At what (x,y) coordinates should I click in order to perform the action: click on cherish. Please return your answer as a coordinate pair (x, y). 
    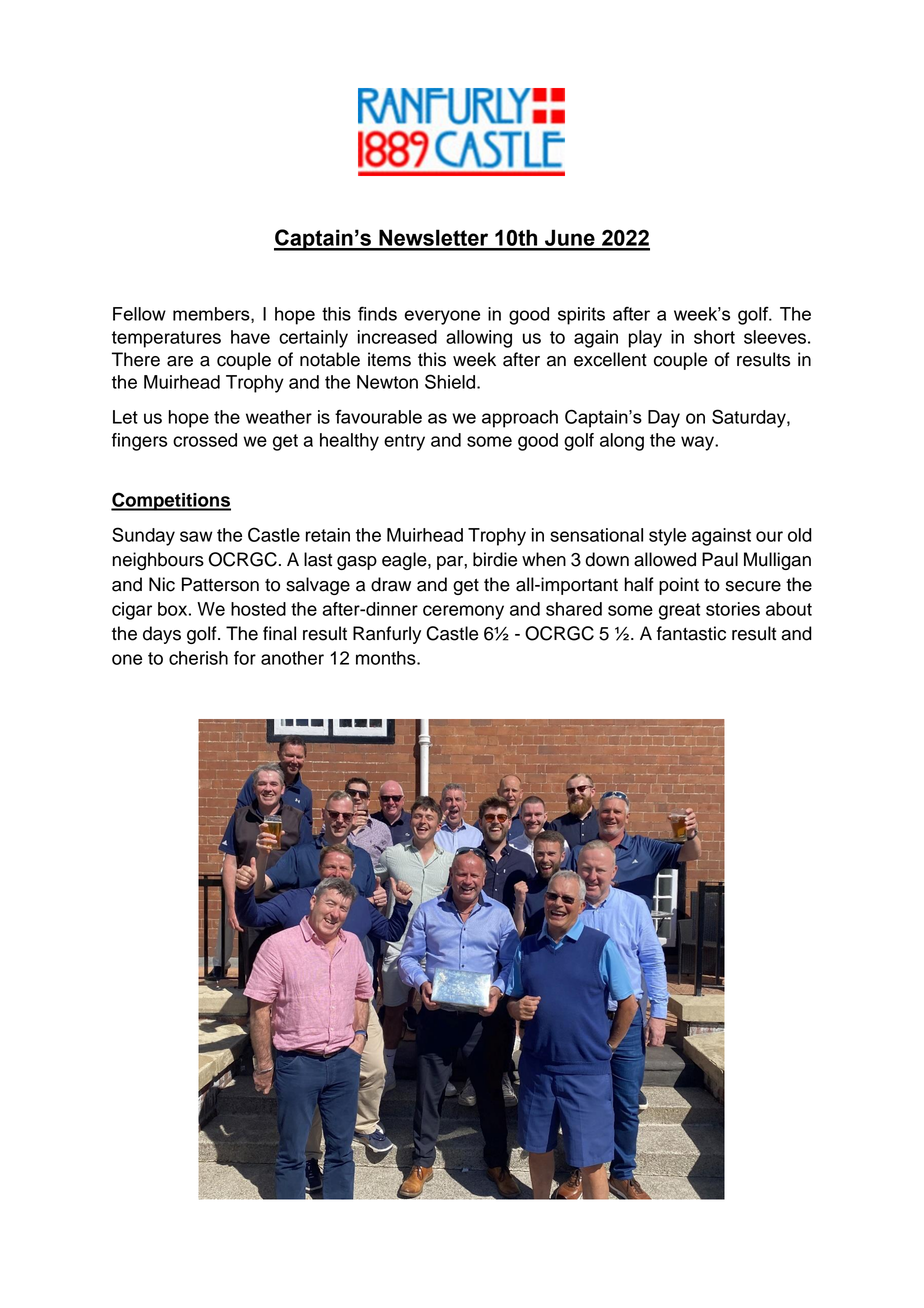
    Looking at the image, I should click on (198, 658).
